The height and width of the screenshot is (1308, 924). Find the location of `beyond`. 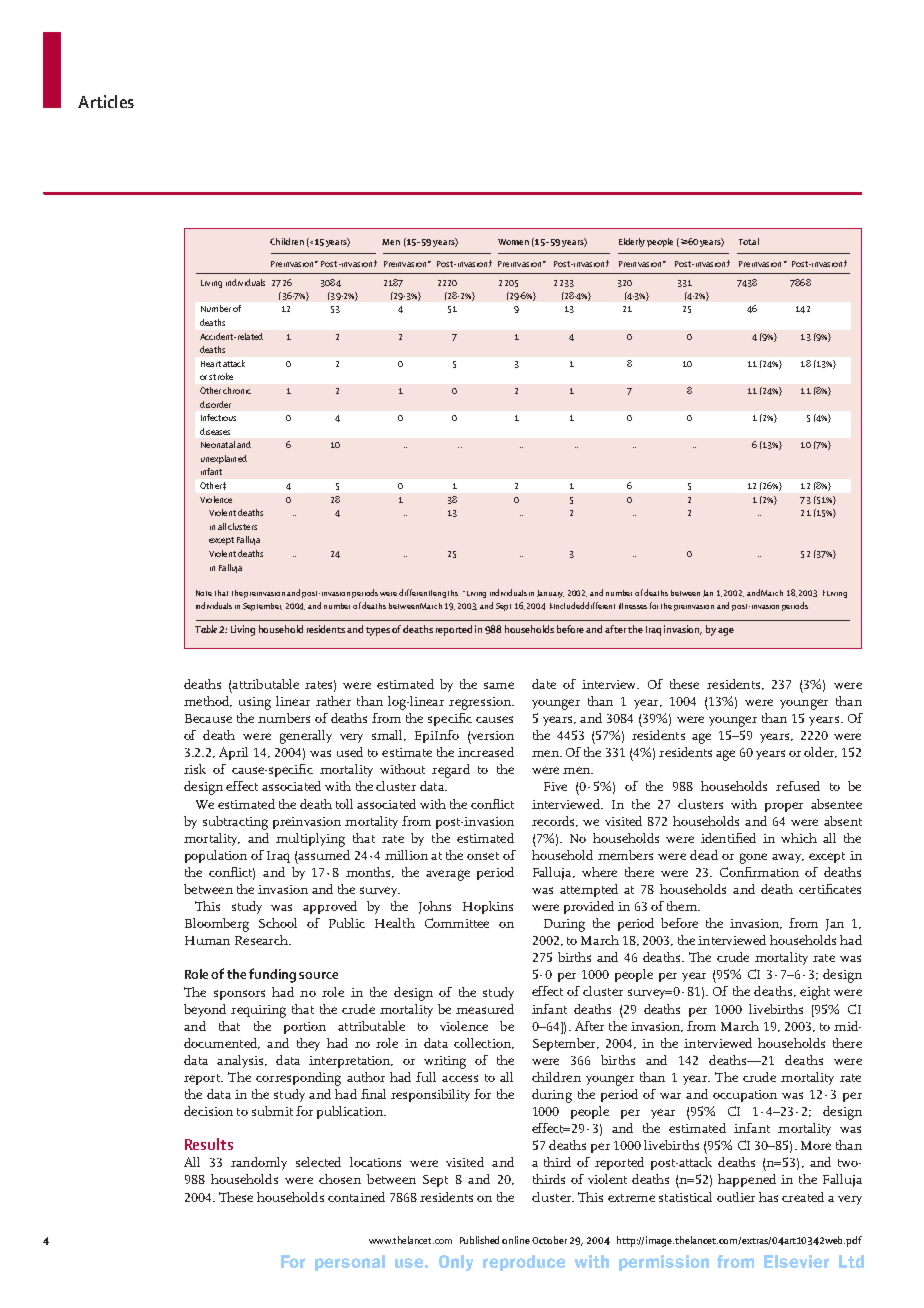

beyond is located at coordinates (205, 1010).
